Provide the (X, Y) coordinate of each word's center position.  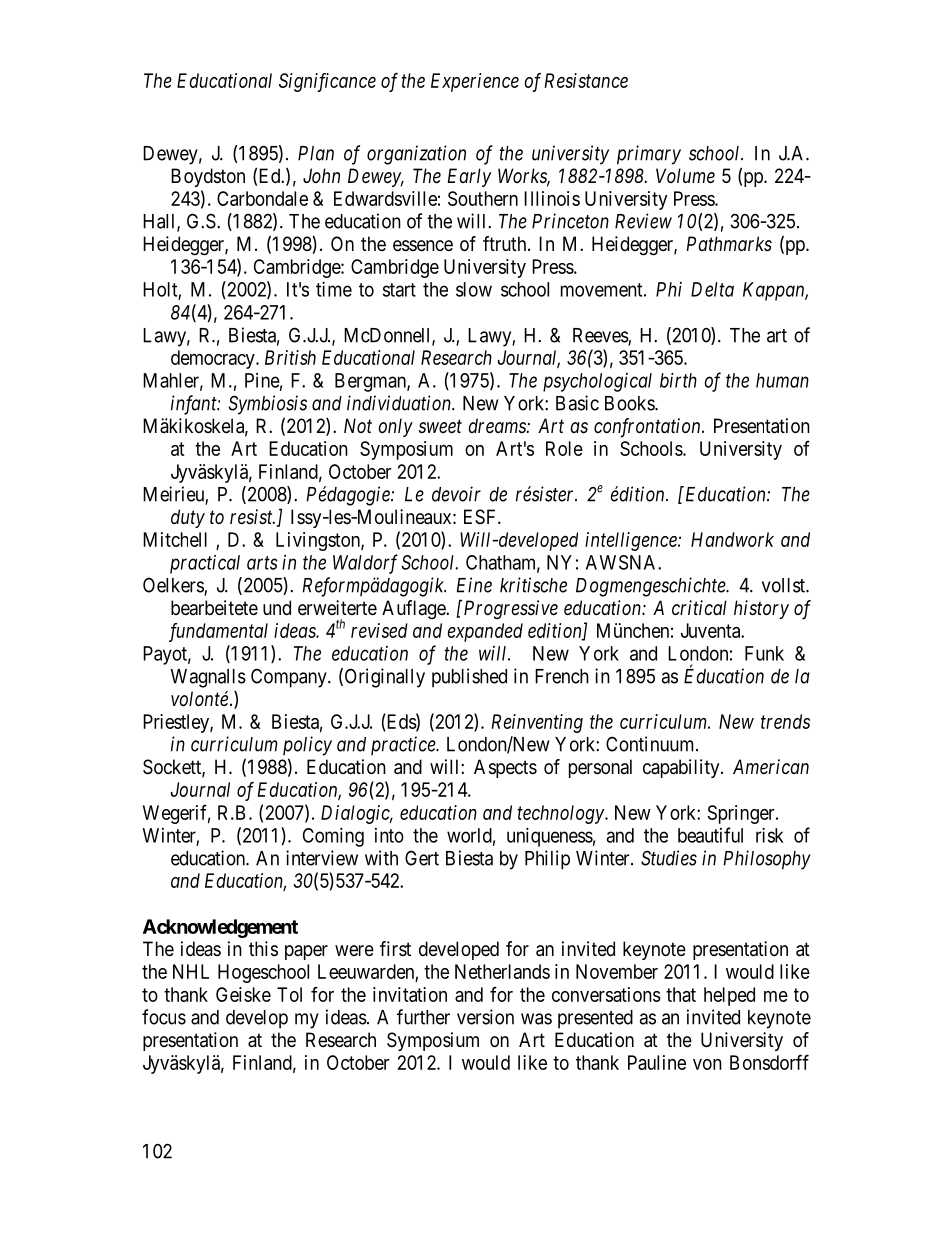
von (707, 1064)
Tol (289, 994)
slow (474, 289)
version (485, 1017)
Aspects (505, 768)
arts (262, 563)
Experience (475, 82)
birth (678, 380)
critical (699, 607)
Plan (316, 153)
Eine (474, 585)
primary (649, 155)
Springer (742, 814)
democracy (214, 359)
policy (307, 746)
